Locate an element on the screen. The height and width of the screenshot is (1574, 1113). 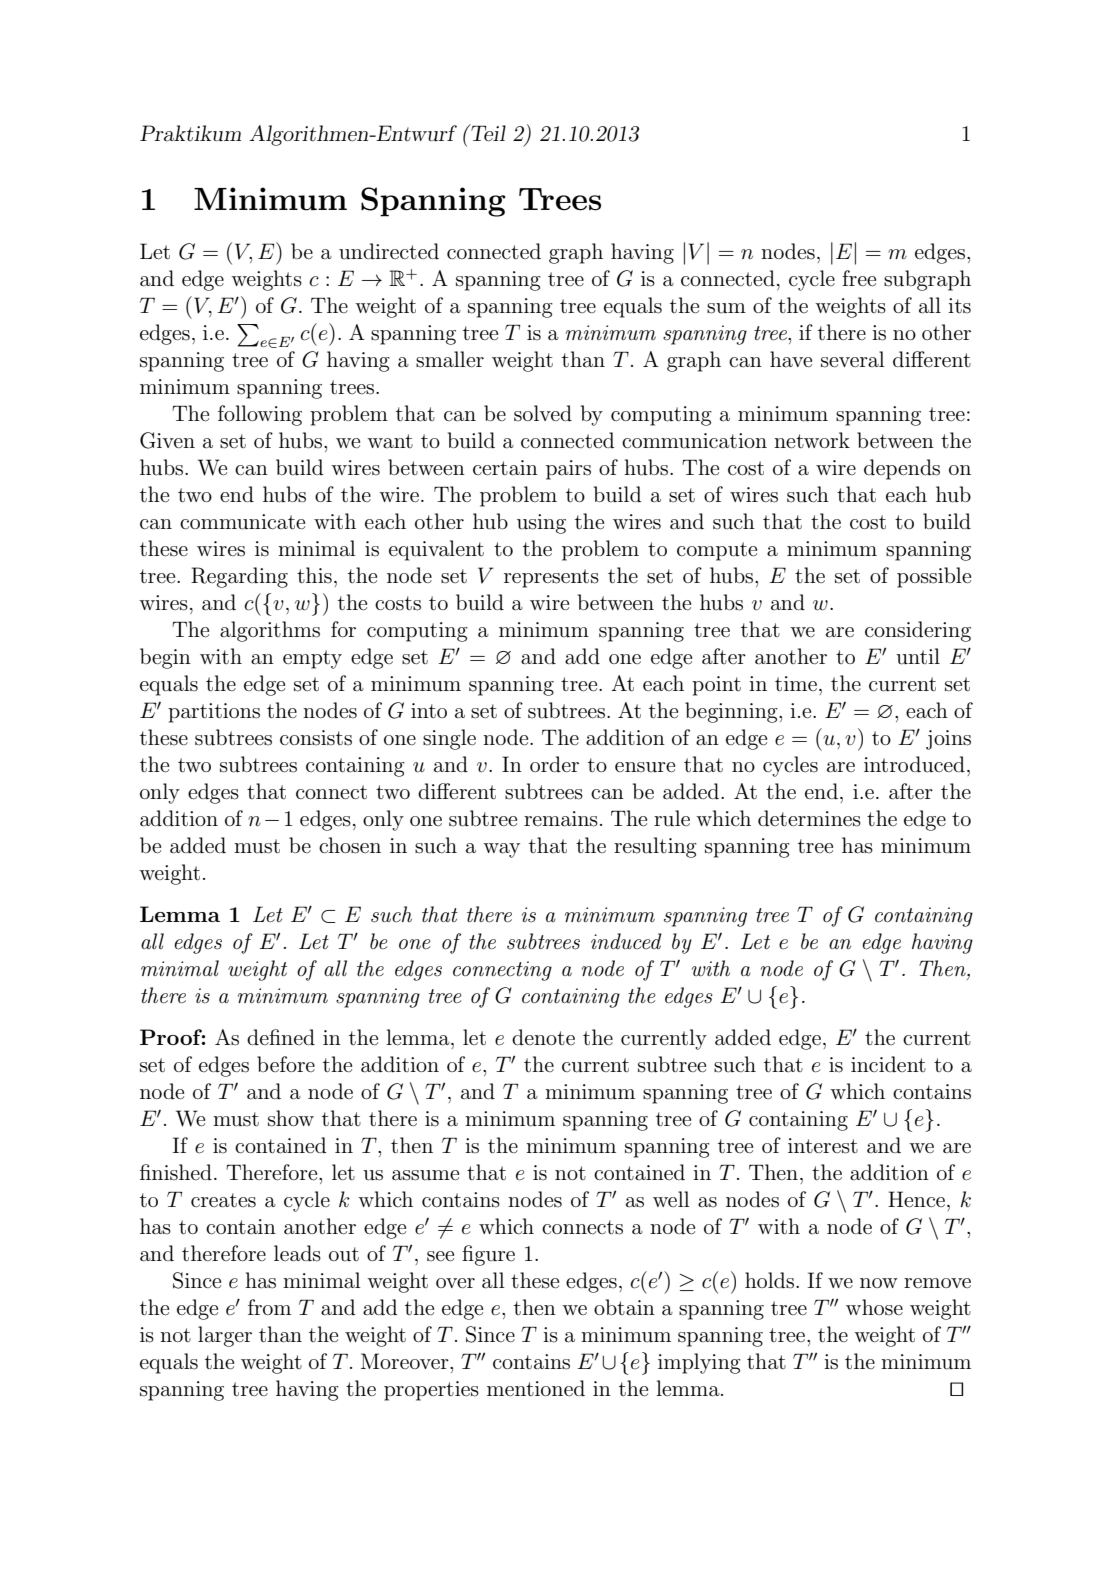
larger is located at coordinates (225, 1336).
